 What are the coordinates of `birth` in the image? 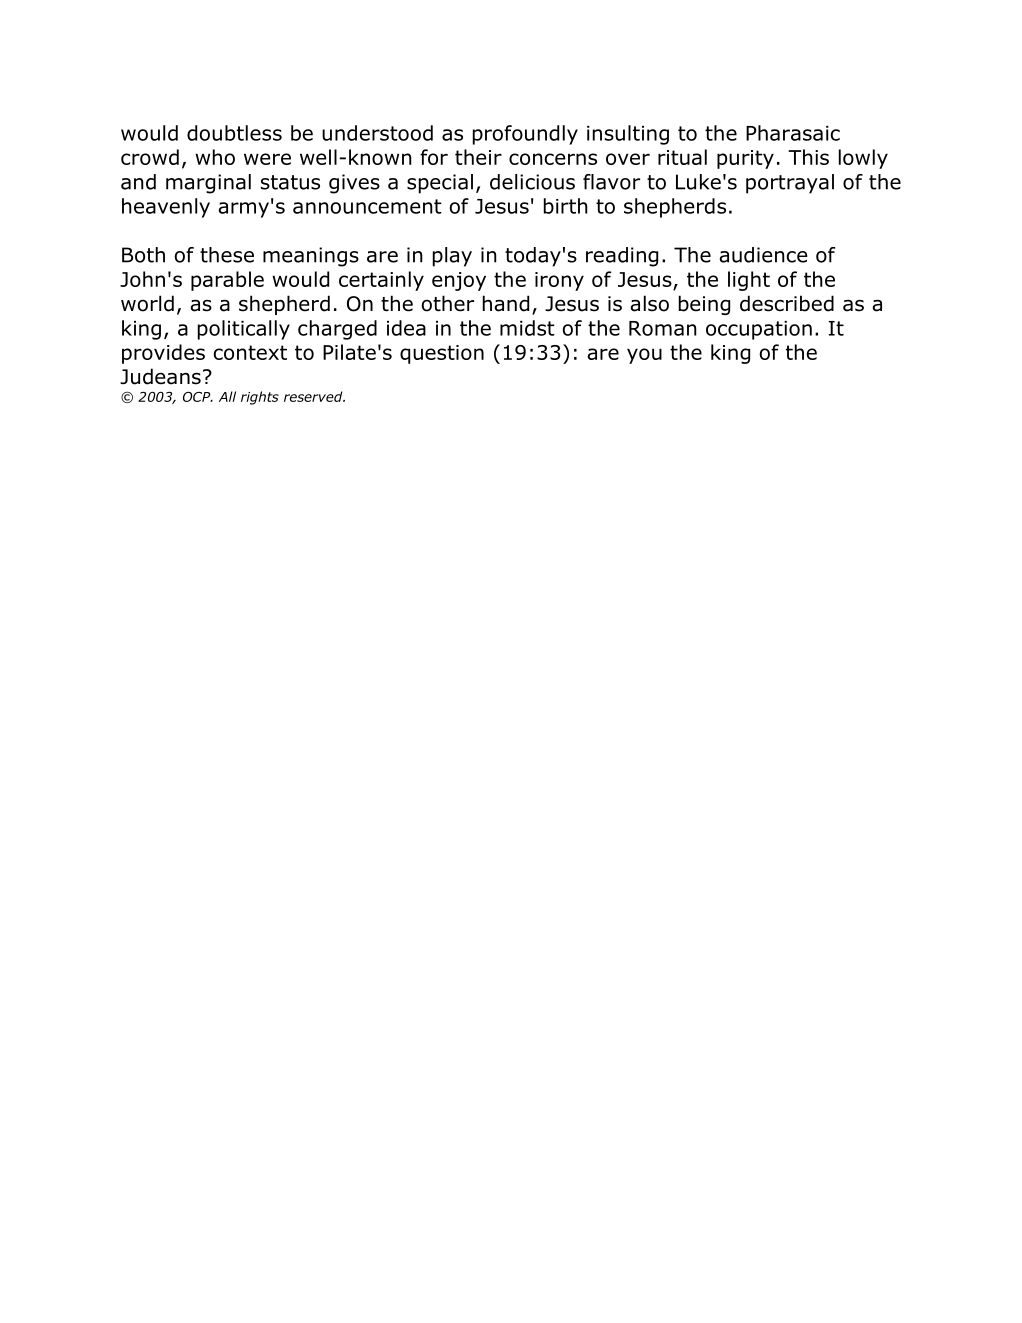 It's located at (566, 206).
